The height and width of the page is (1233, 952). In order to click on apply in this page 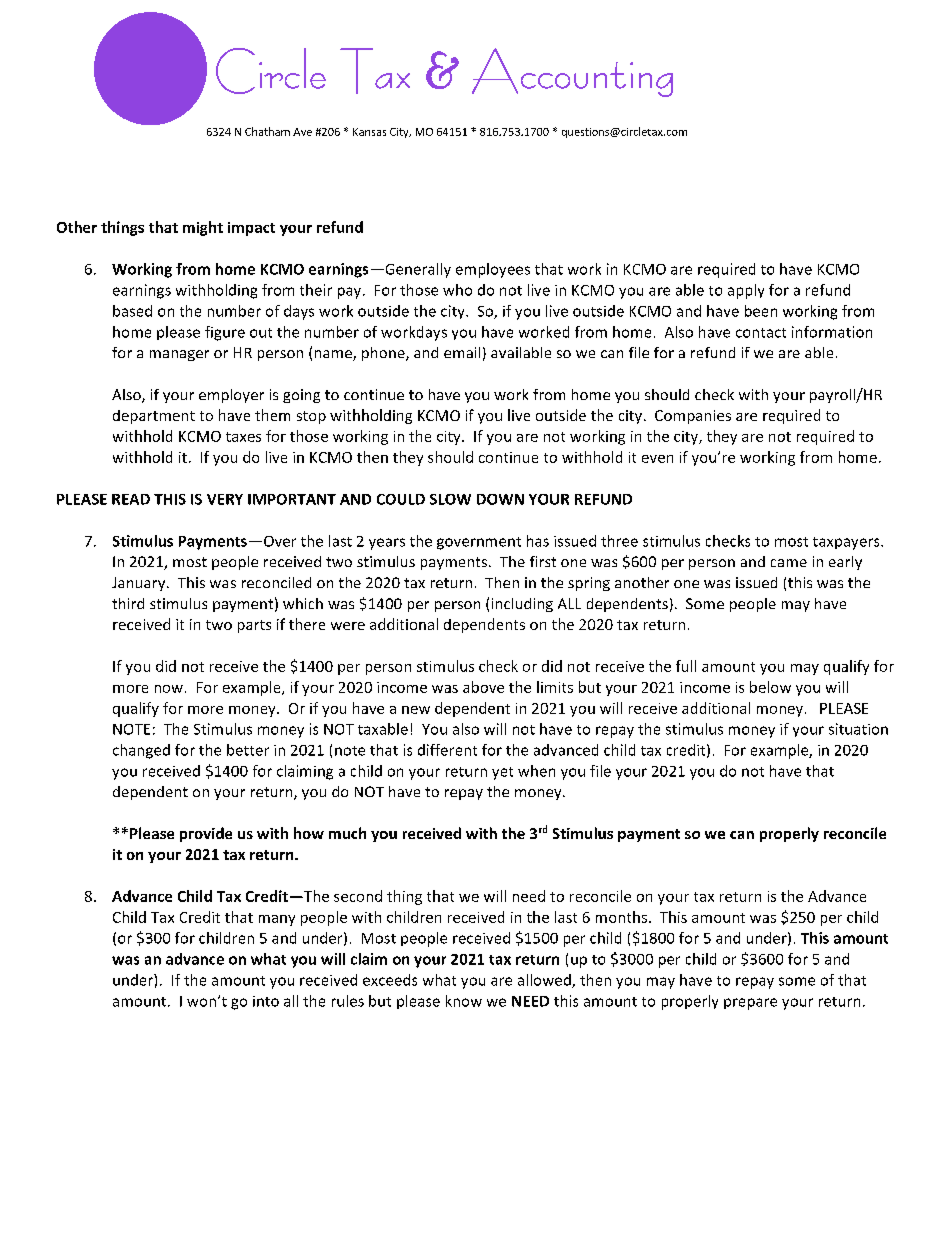, I will do `click(746, 291)`.
